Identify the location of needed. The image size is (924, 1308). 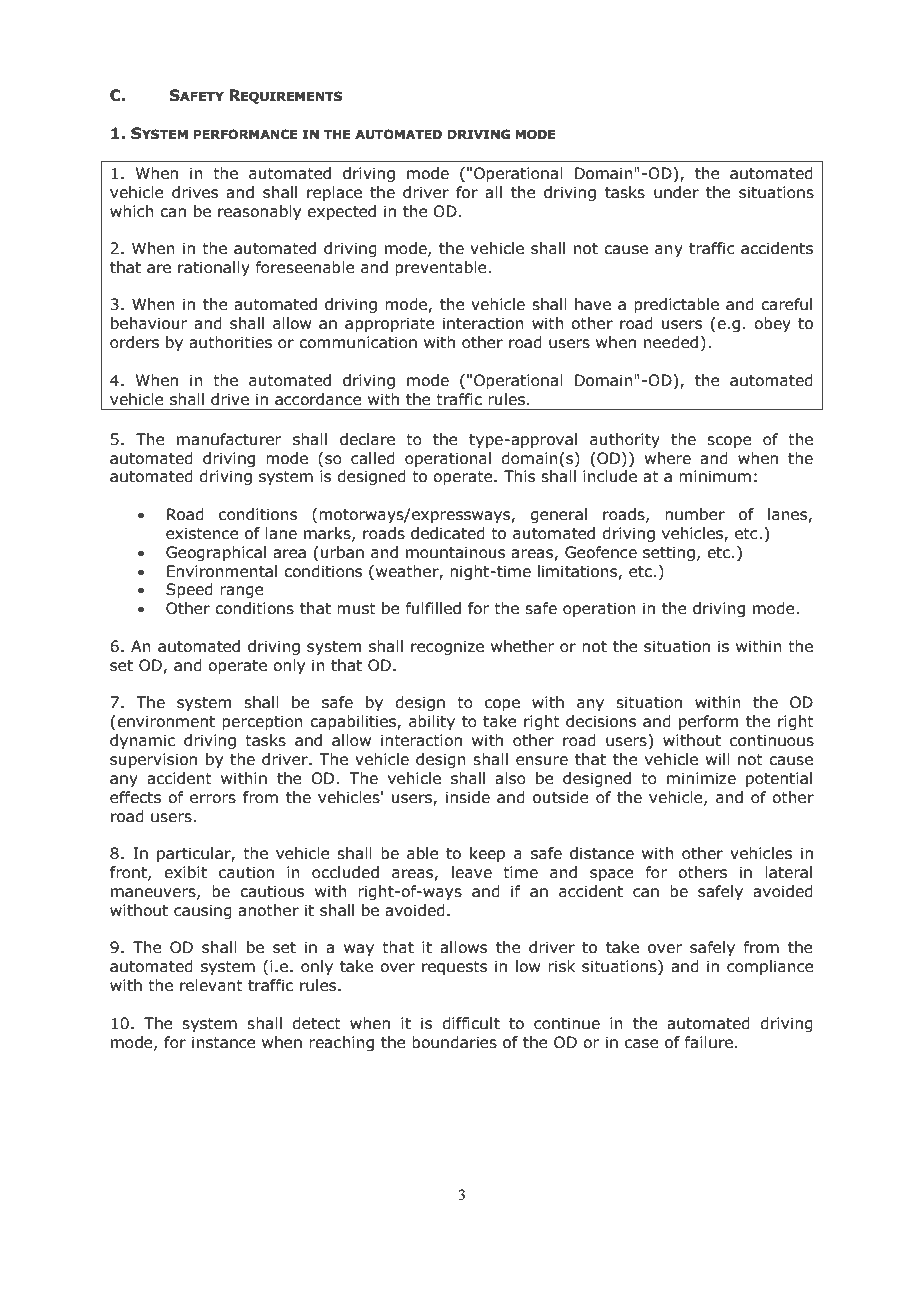
(671, 342).
